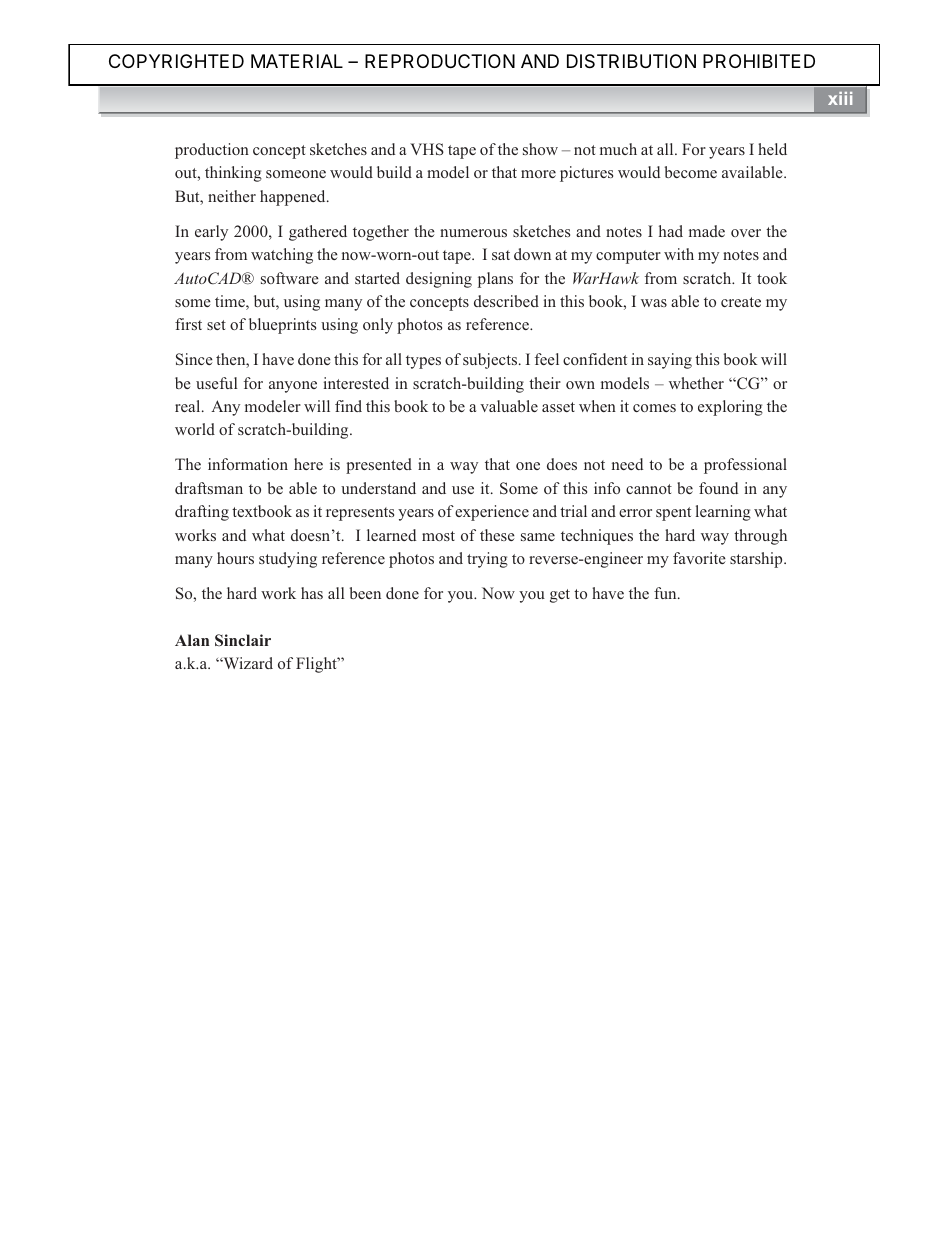 The image size is (952, 1233). I want to click on studying, so click(288, 560).
